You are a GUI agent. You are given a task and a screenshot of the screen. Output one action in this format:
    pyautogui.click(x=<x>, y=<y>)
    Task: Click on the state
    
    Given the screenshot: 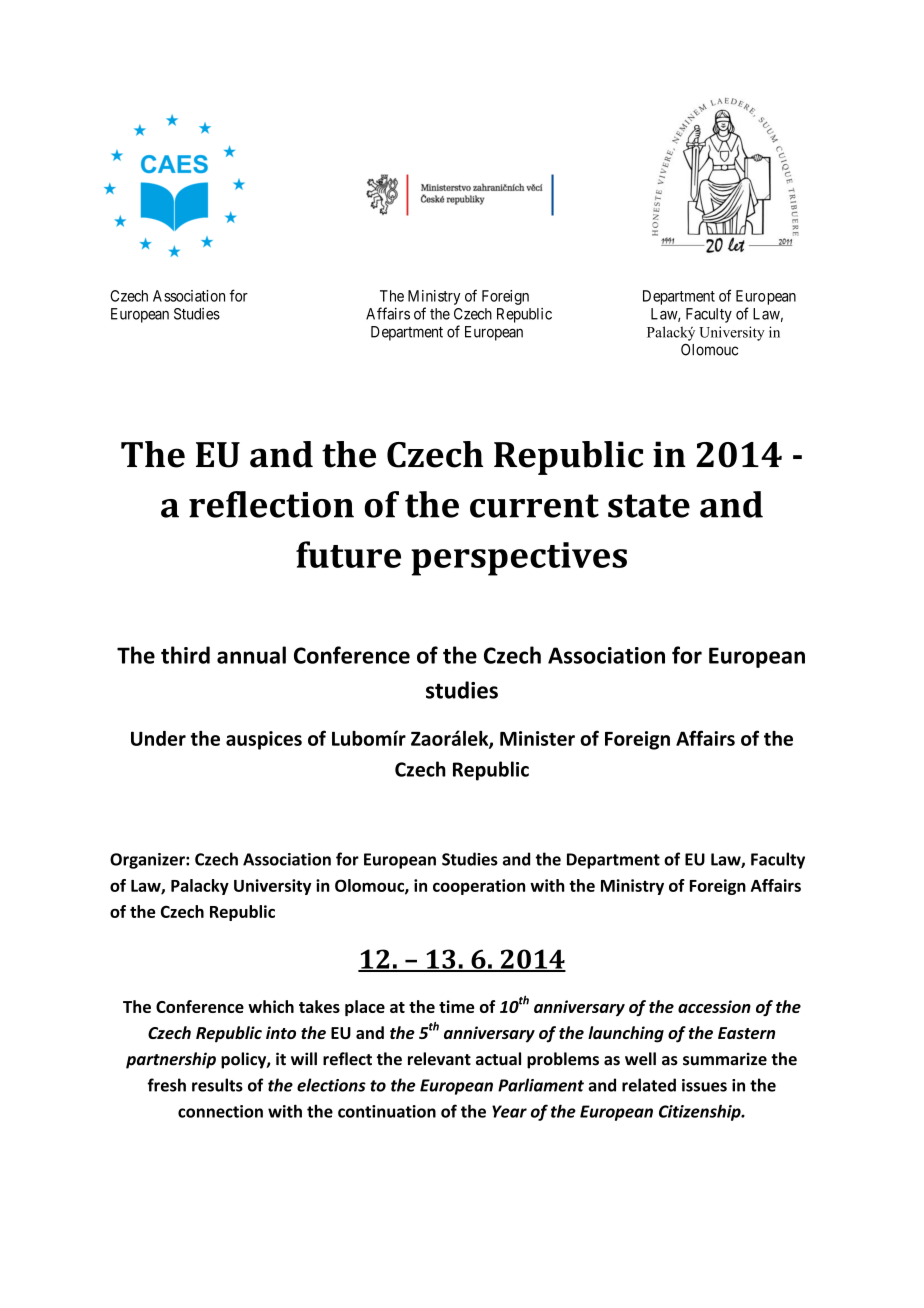 What is the action you would take?
    pyautogui.click(x=649, y=506)
